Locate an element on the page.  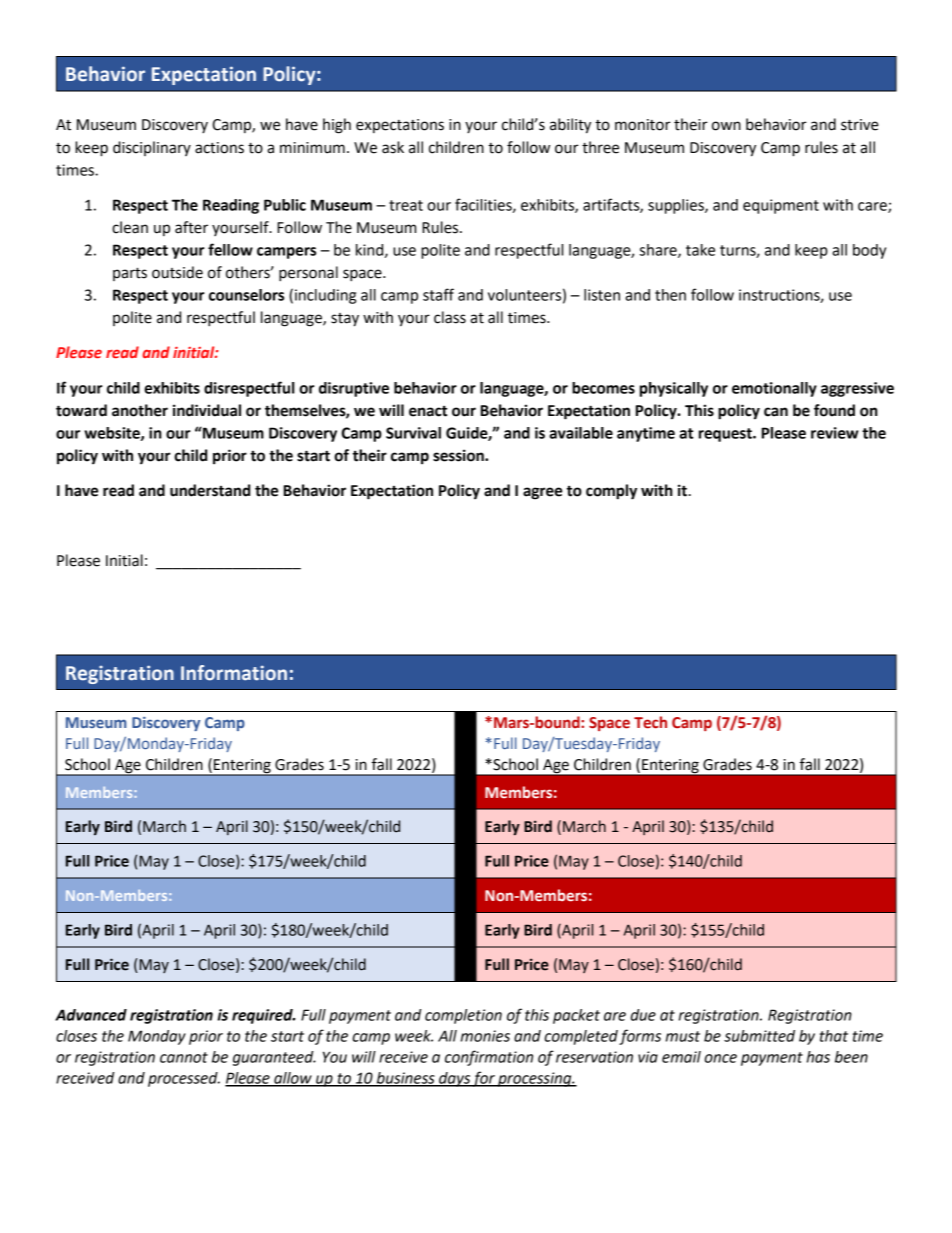
Advanced is located at coordinates (91, 1015).
